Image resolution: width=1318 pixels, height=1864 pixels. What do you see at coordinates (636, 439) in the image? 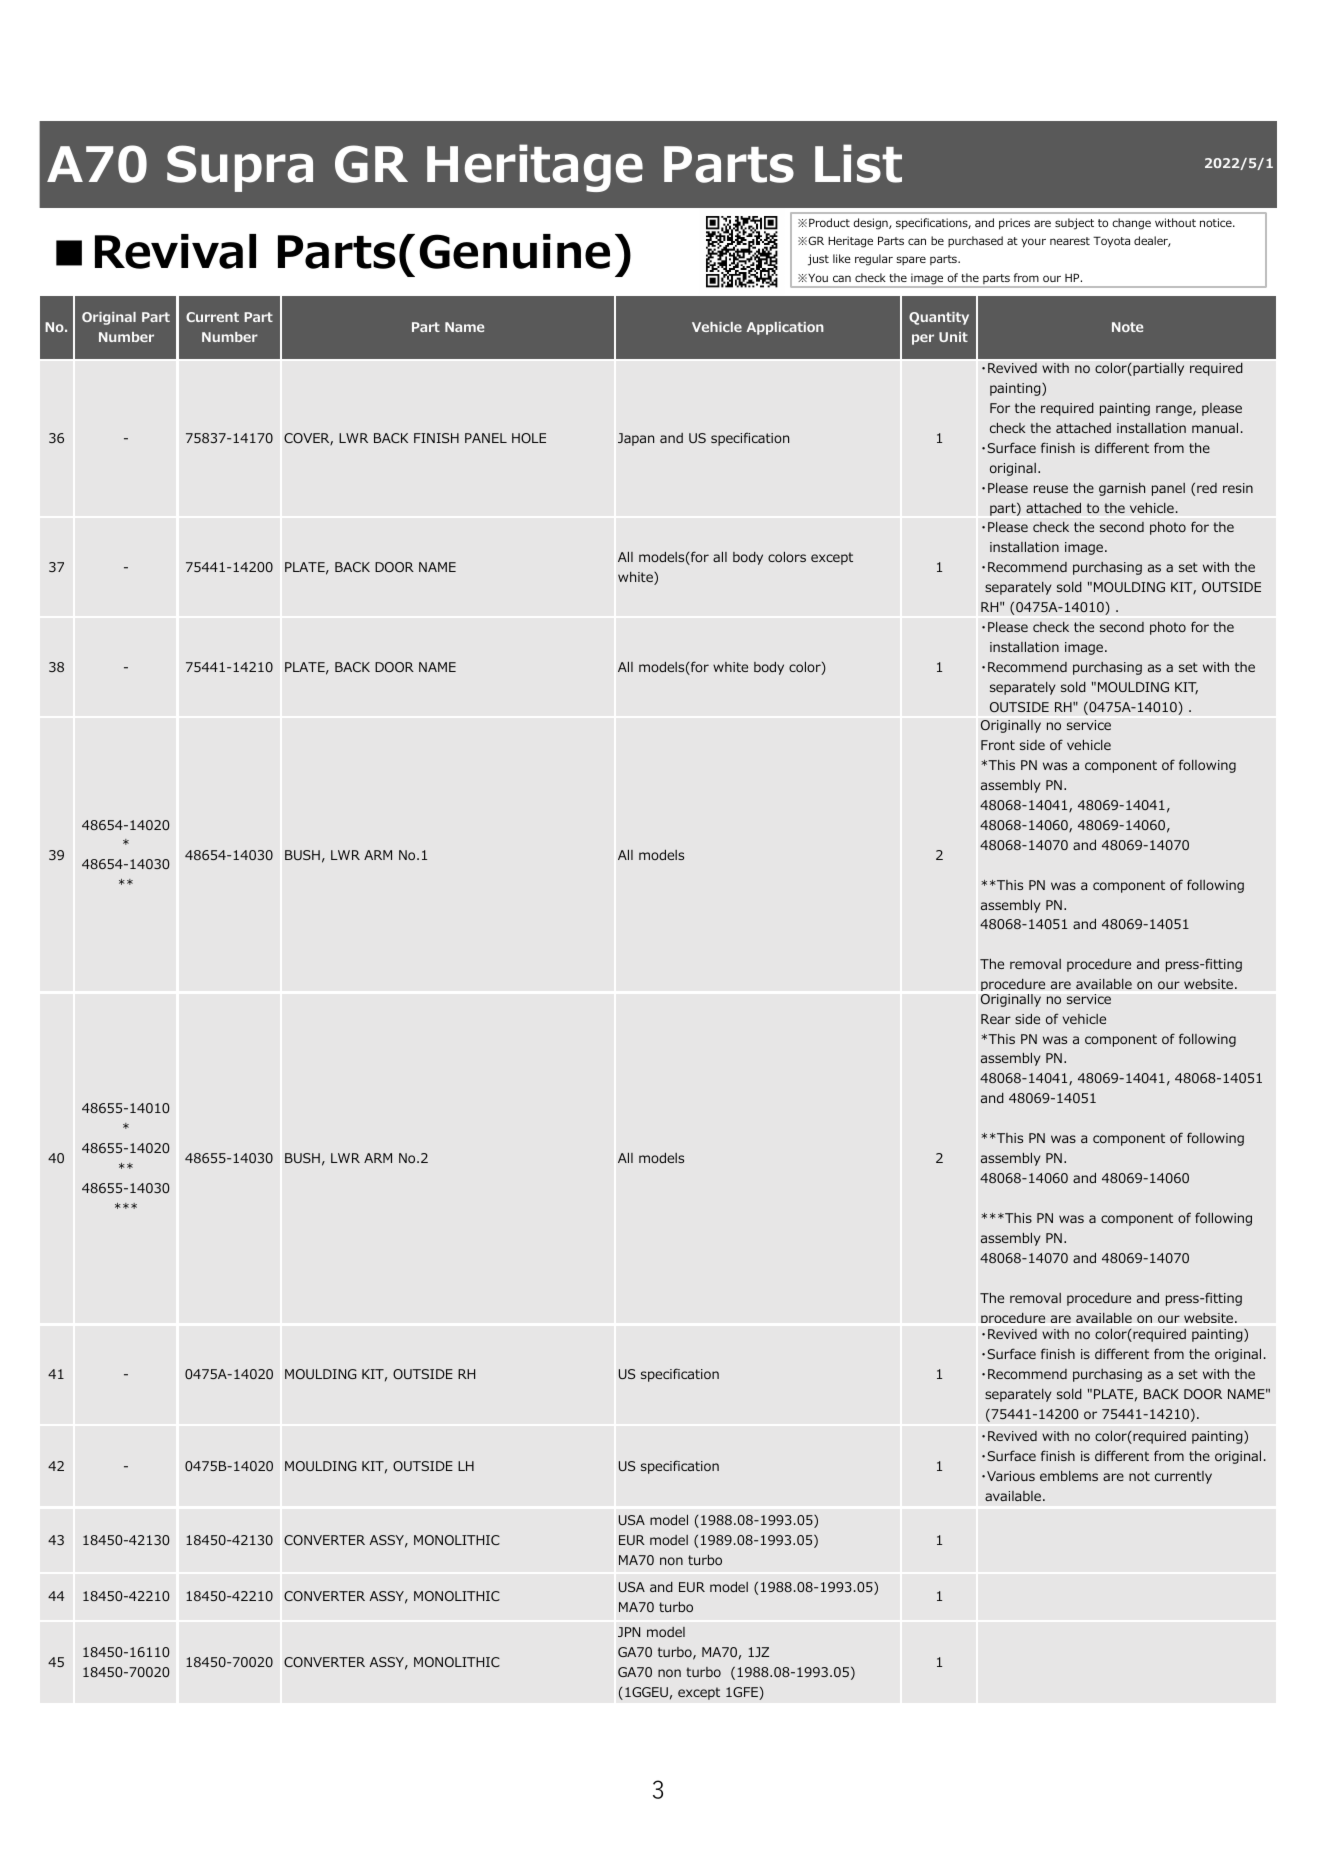
I see `Japan` at bounding box center [636, 439].
